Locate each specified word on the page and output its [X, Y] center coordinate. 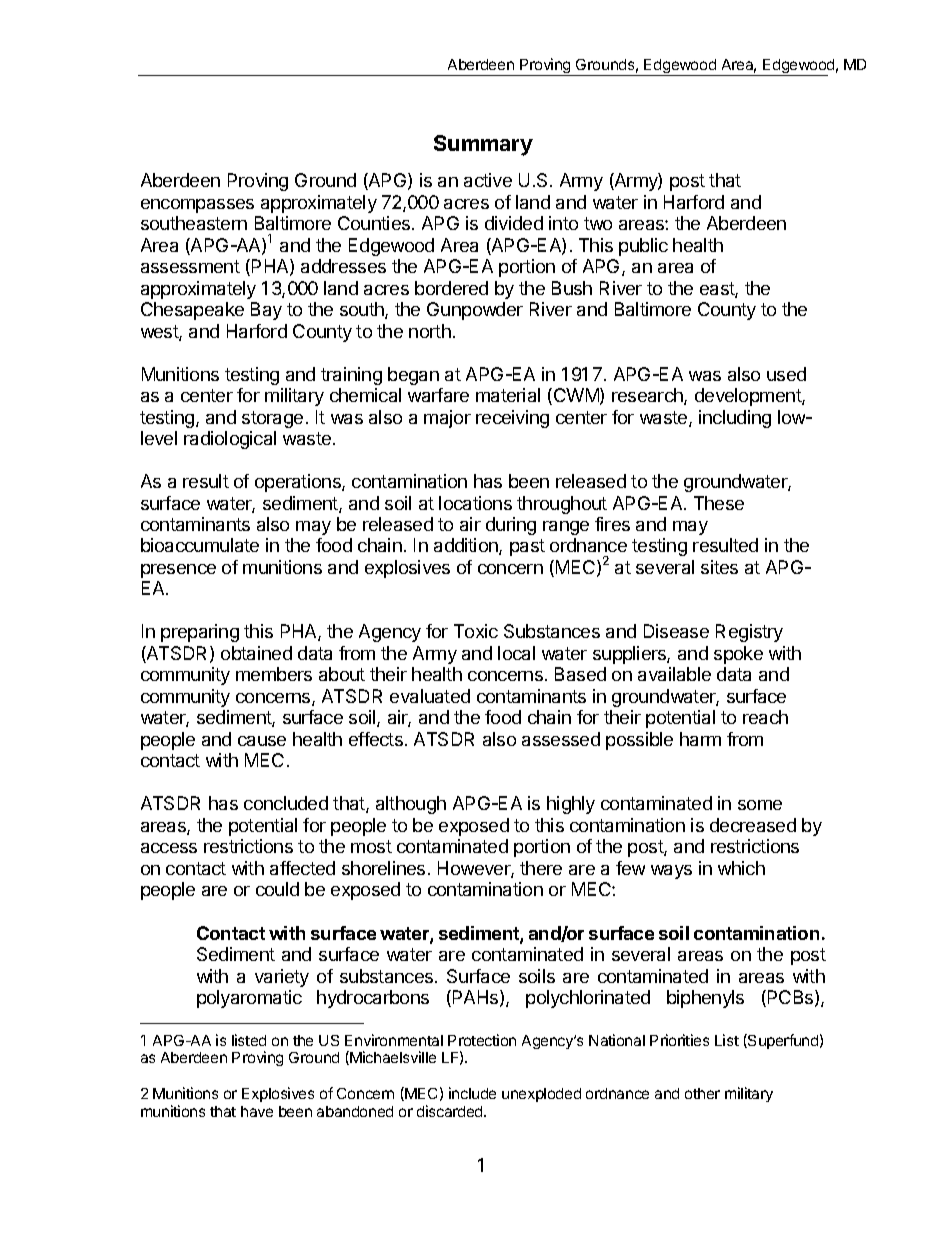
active [488, 180]
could [277, 889]
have [257, 1111]
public [643, 247]
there [541, 868]
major [447, 419]
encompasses [197, 206]
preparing [200, 633]
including [735, 419]
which [741, 868]
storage [272, 419]
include [472, 1093]
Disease [676, 631]
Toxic [476, 631]
